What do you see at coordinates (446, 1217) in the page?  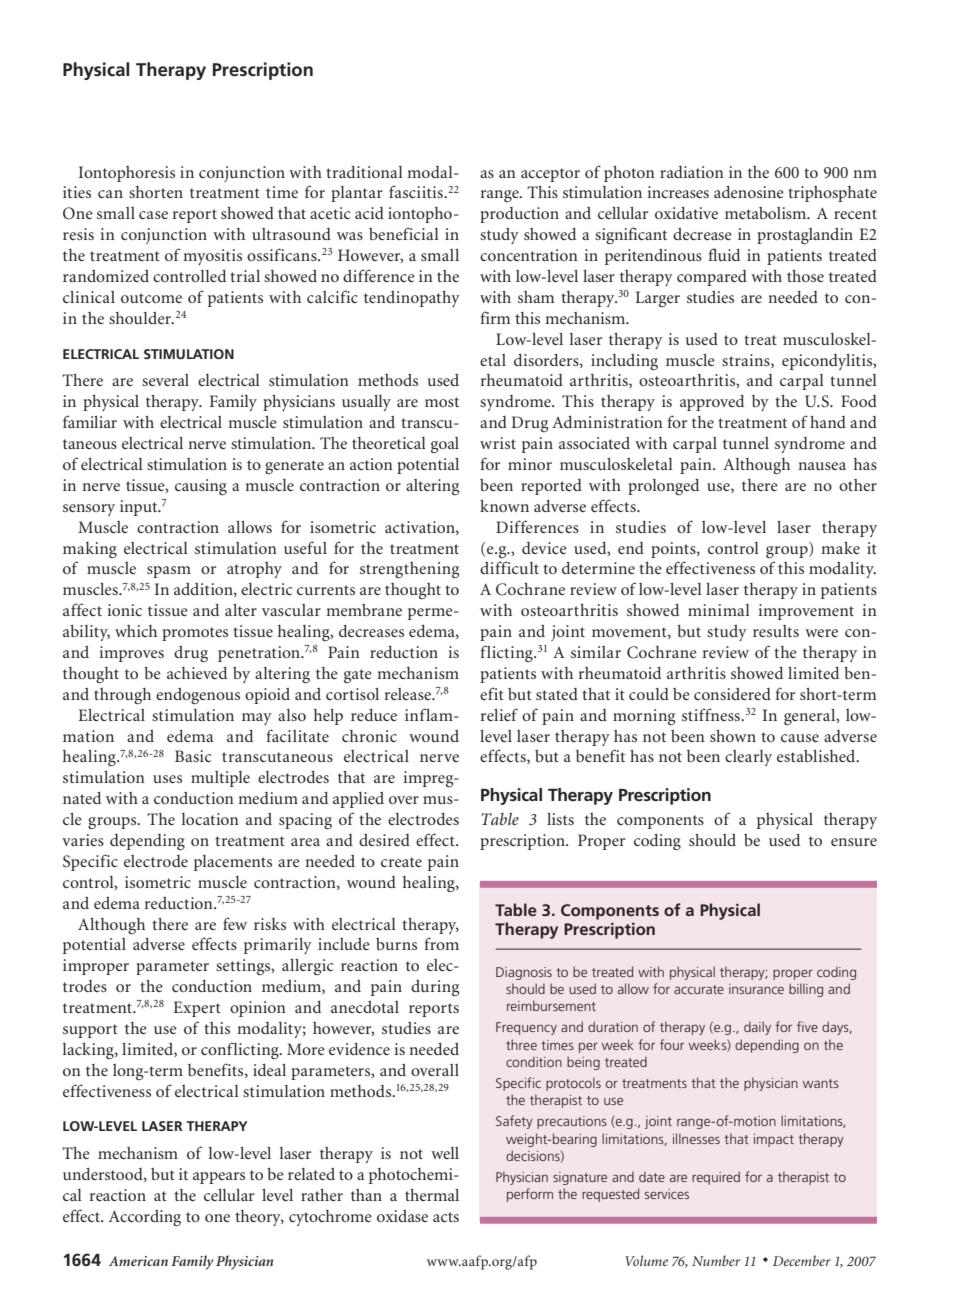 I see `acts` at bounding box center [446, 1217].
